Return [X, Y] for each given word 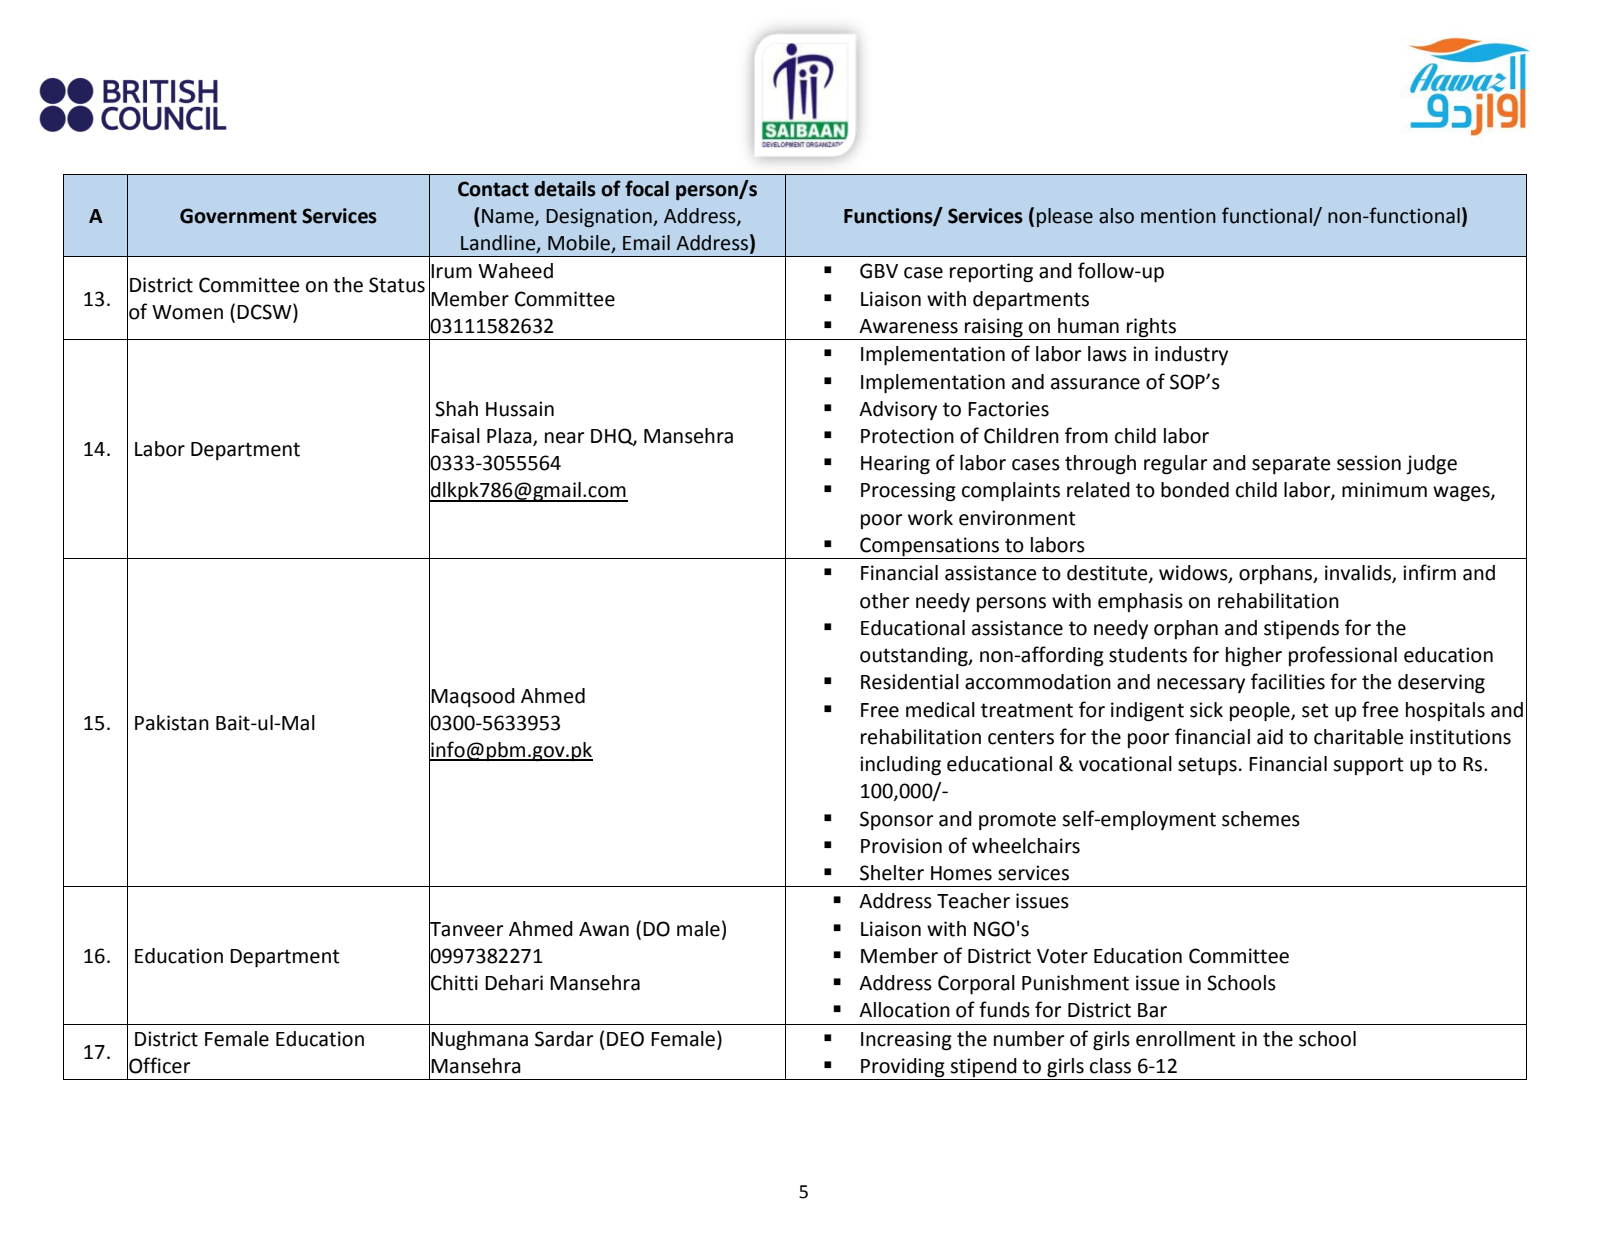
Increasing [906, 1041]
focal [647, 188]
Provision [901, 846]
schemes [1261, 819]
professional [1343, 656]
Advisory [898, 410]
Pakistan [172, 723]
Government [238, 216]
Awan [604, 929]
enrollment [1186, 1039]
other [885, 601]
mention [1178, 216]
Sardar [564, 1039]
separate [1291, 465]
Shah [456, 409]
